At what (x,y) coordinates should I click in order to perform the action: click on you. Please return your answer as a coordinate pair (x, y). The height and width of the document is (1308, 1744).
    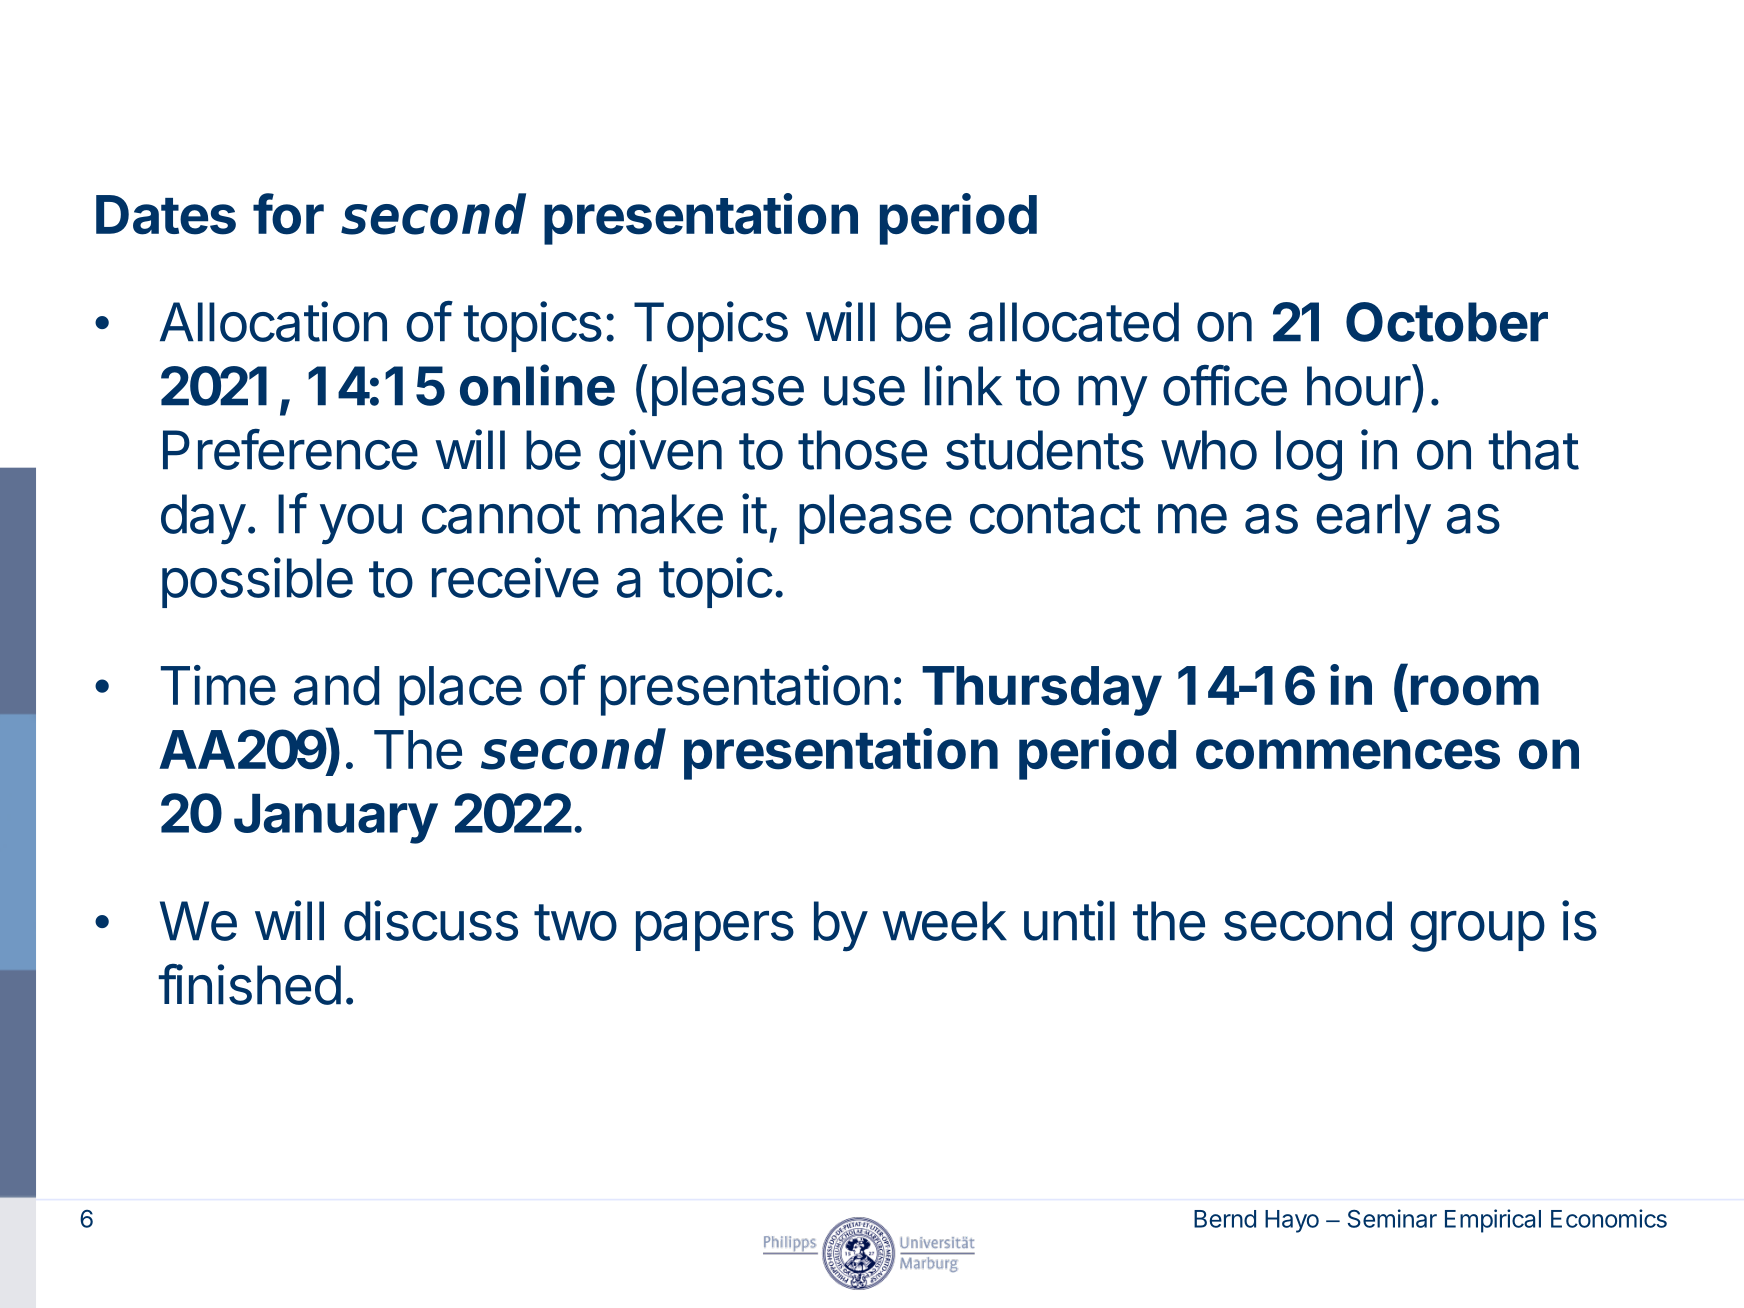
    Looking at the image, I should click on (361, 524).
